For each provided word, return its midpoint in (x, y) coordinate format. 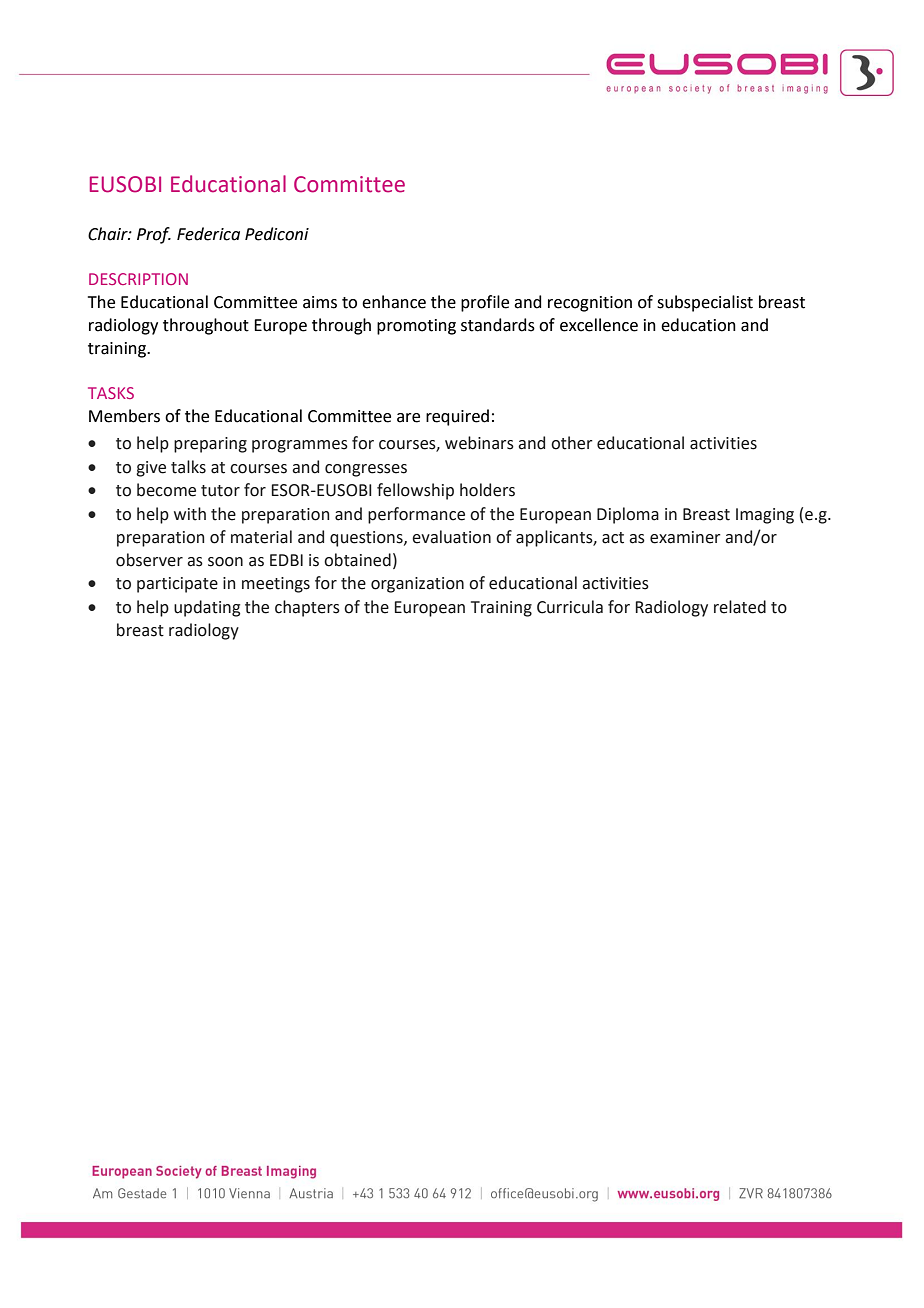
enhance (394, 302)
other (572, 443)
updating (207, 608)
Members (124, 416)
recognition (590, 304)
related (740, 607)
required (457, 417)
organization (417, 585)
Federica (208, 234)
